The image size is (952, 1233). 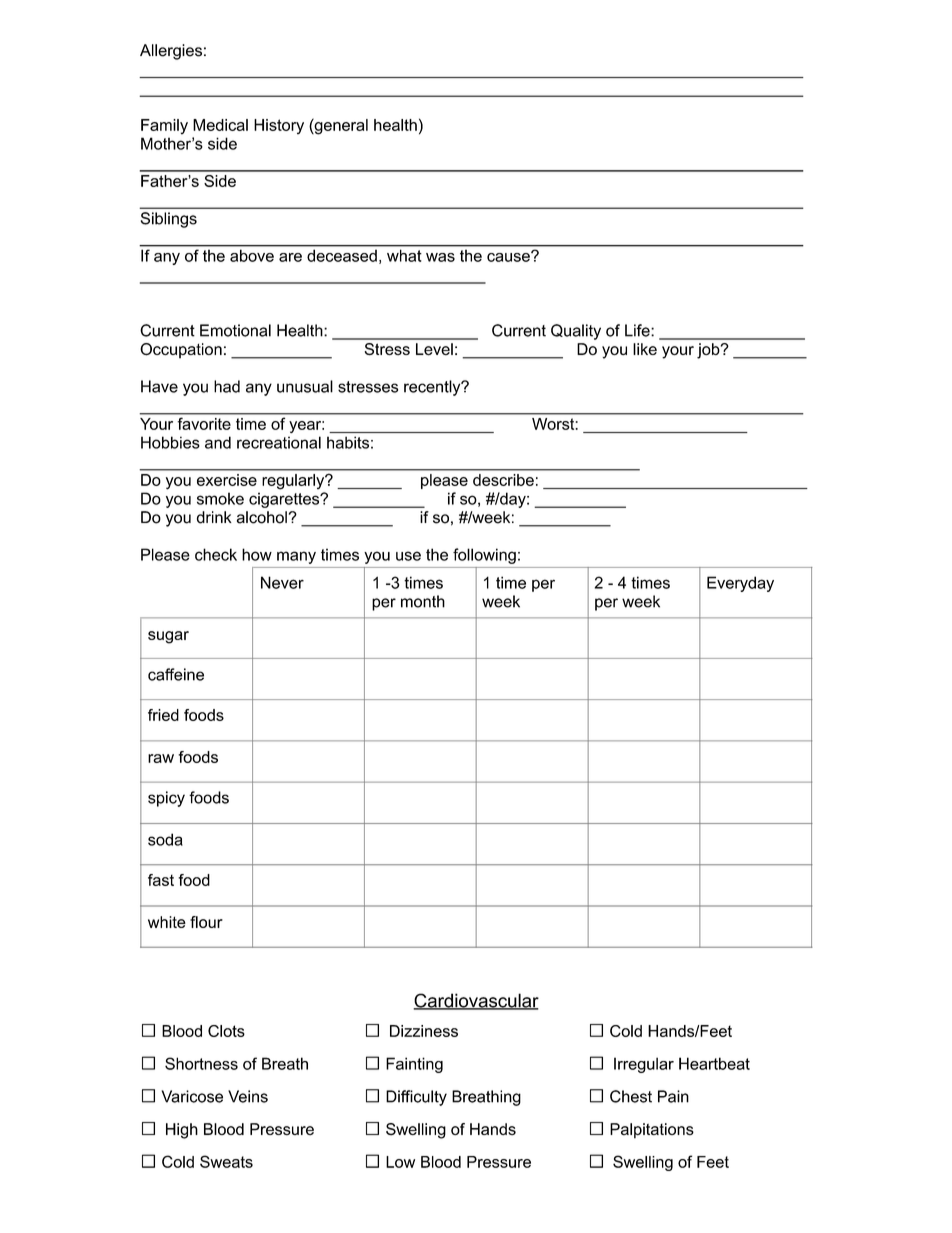 What do you see at coordinates (645, 349) in the document?
I see `like` at bounding box center [645, 349].
